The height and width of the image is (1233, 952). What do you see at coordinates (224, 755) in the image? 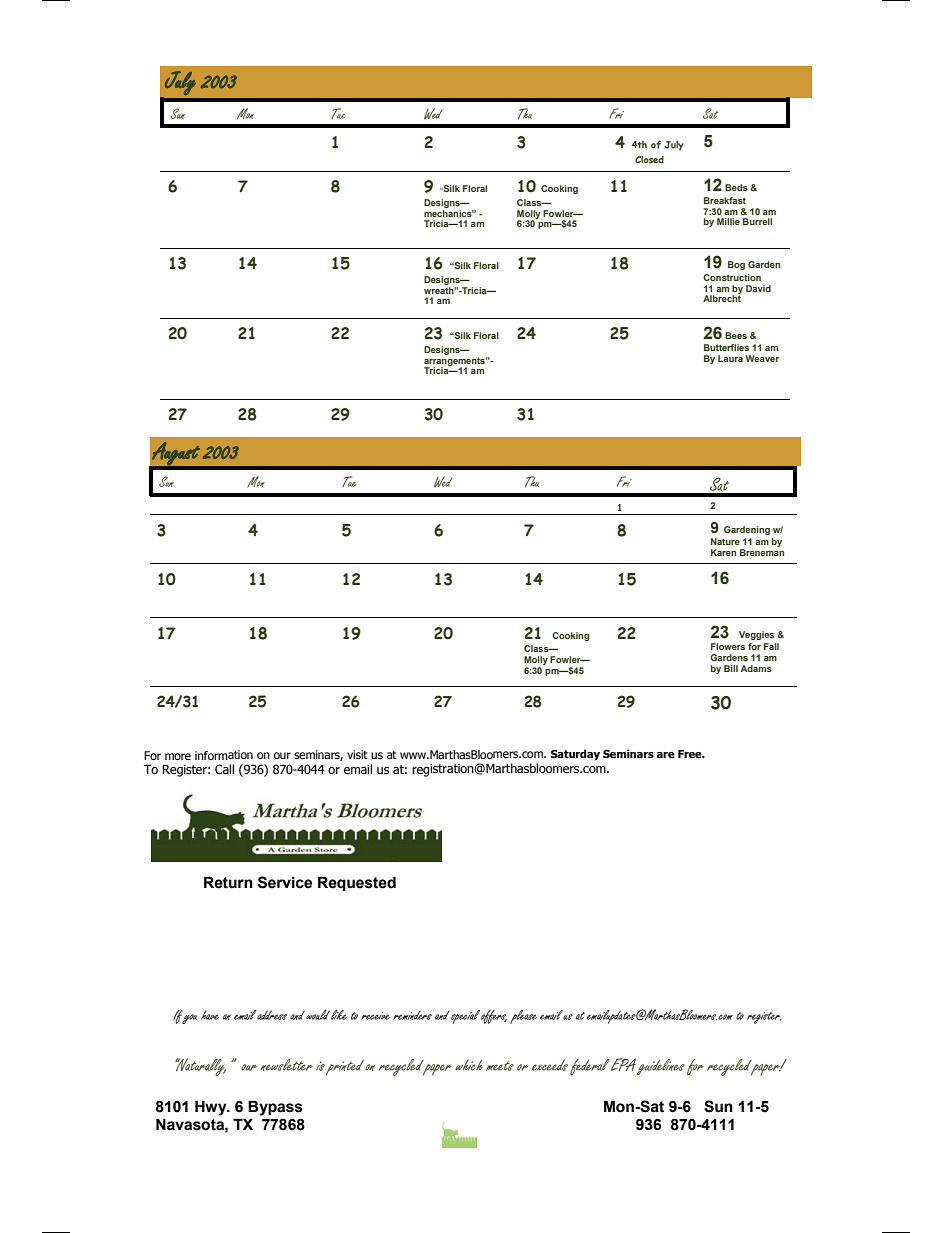
I see `information` at bounding box center [224, 755].
